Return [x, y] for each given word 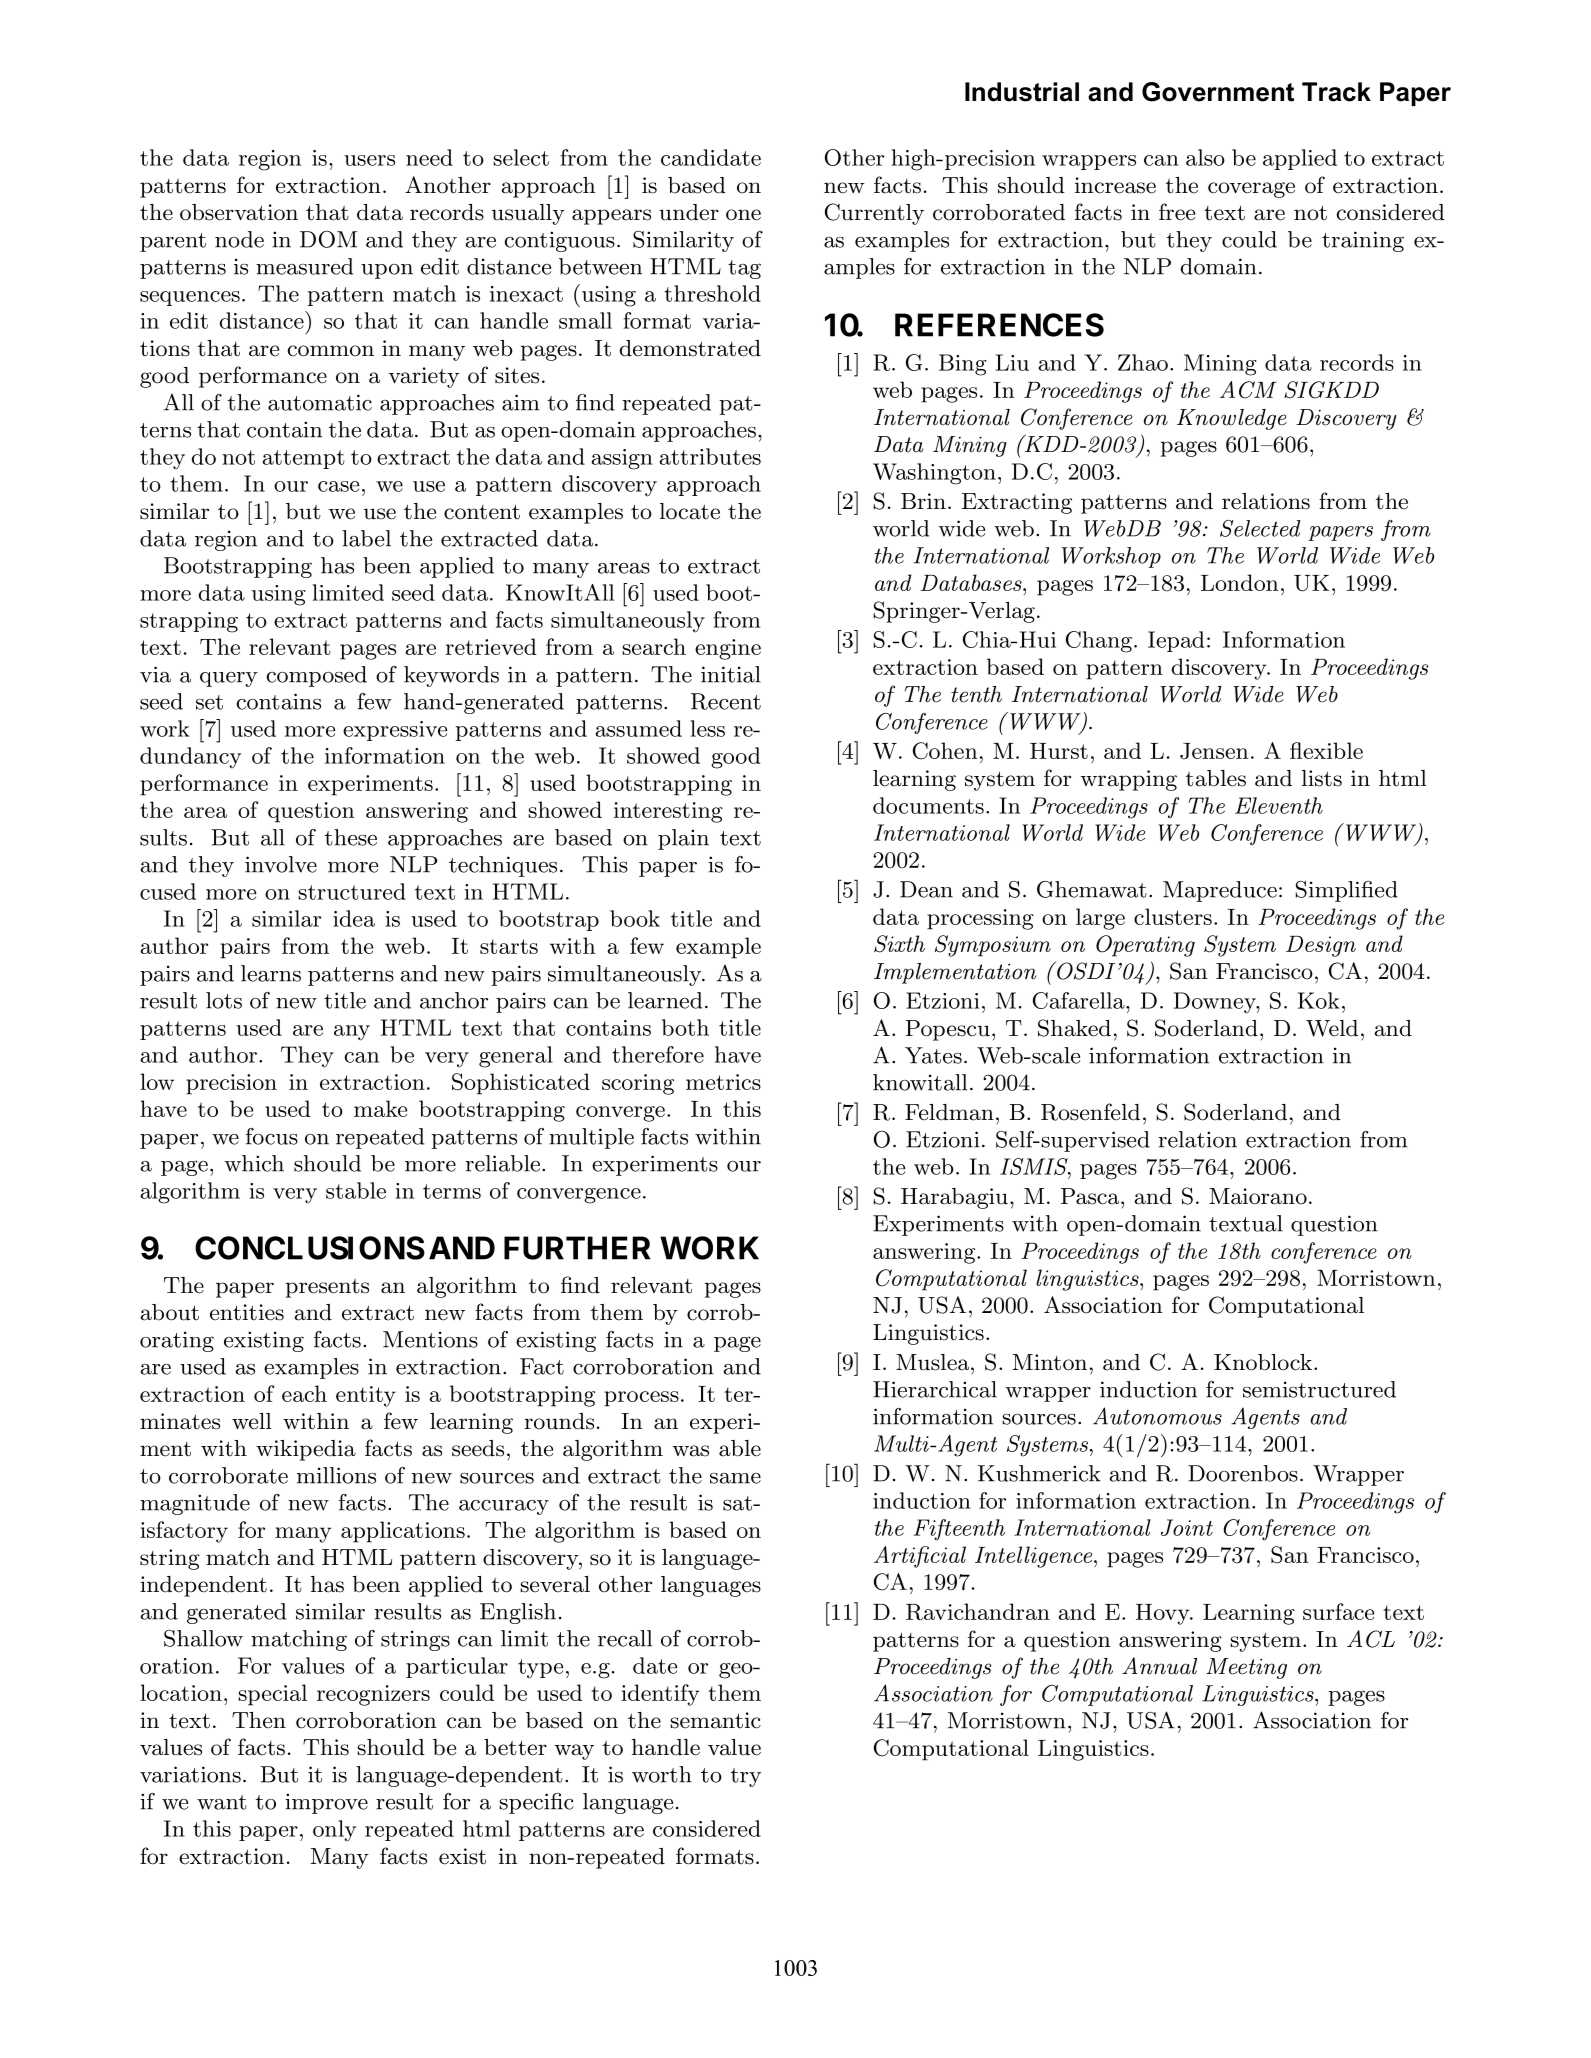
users [369, 160]
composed [317, 676]
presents [327, 1288]
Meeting [1246, 1668]
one [743, 215]
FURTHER [577, 1248]
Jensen [1214, 751]
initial [731, 674]
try [746, 1777]
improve [326, 1803]
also [1205, 157]
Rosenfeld [1090, 1112]
